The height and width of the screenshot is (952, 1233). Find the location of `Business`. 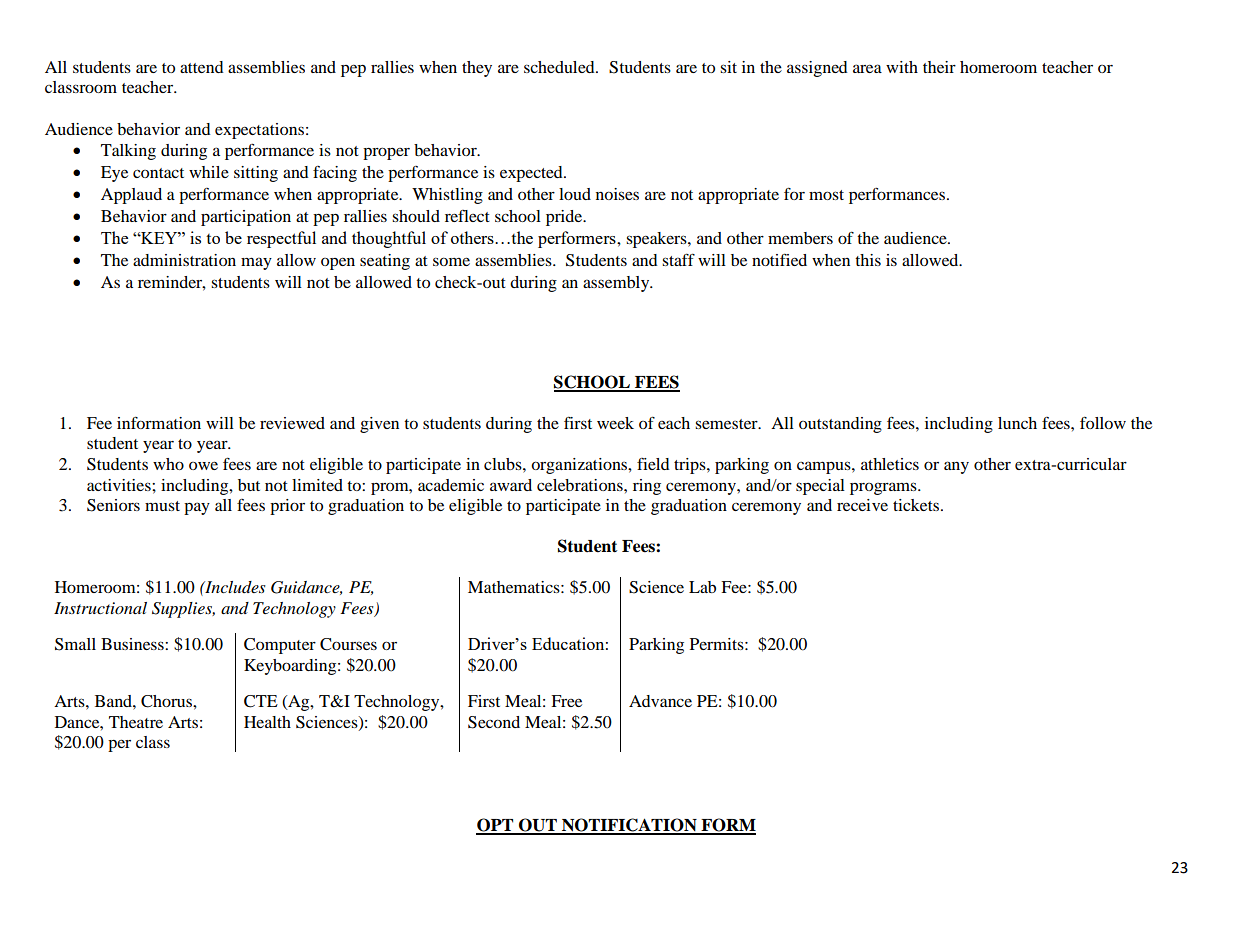

Business is located at coordinates (133, 644).
